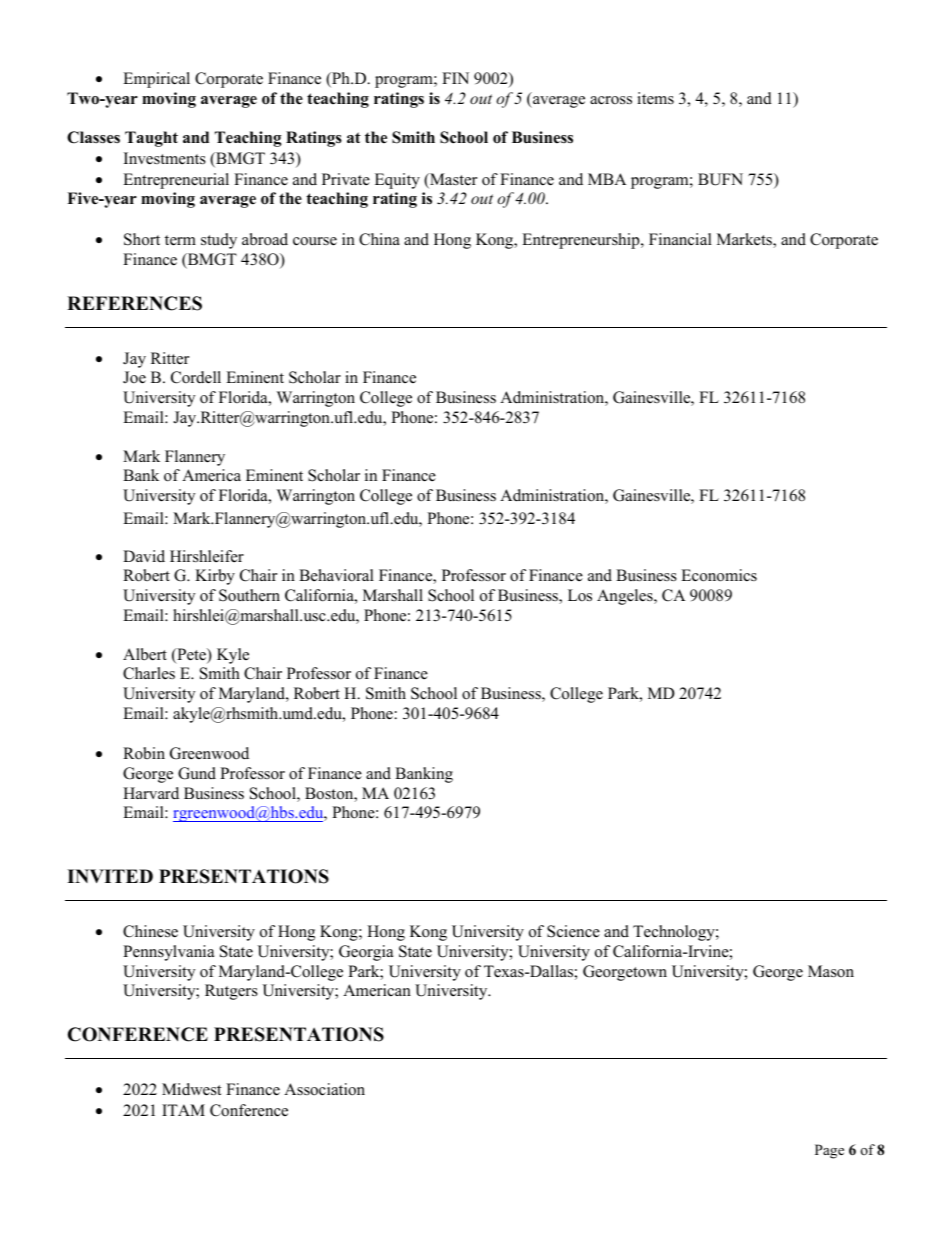 The width and height of the document is (952, 1233). What do you see at coordinates (829, 1151) in the document?
I see `Page` at bounding box center [829, 1151].
